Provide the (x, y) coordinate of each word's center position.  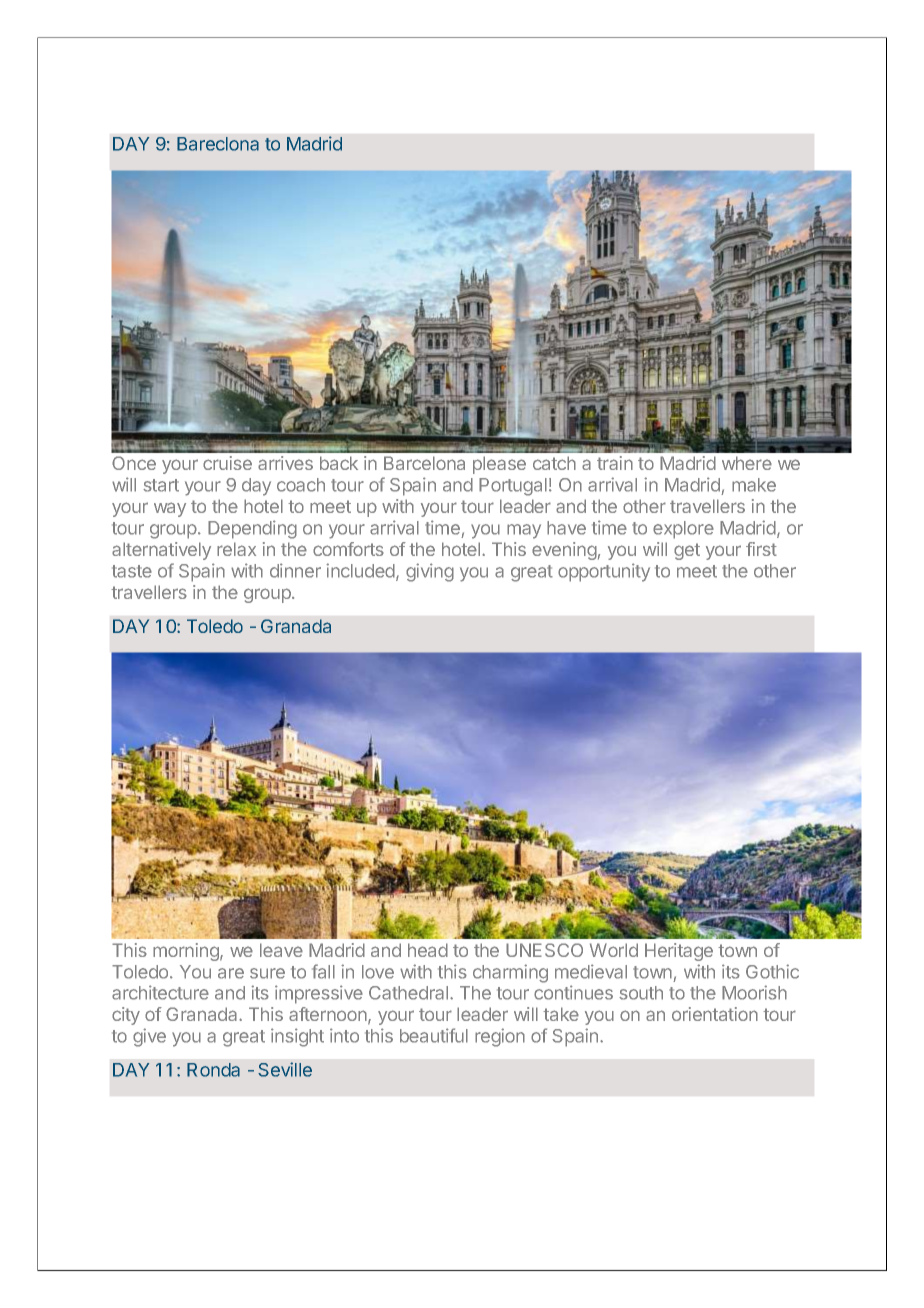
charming (510, 973)
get (687, 551)
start (161, 485)
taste (132, 571)
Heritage (679, 952)
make (754, 485)
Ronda (213, 1070)
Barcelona (424, 463)
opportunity (604, 572)
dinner (295, 570)
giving (430, 572)
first (761, 549)
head (428, 950)
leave (281, 950)
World (614, 950)
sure (267, 973)
